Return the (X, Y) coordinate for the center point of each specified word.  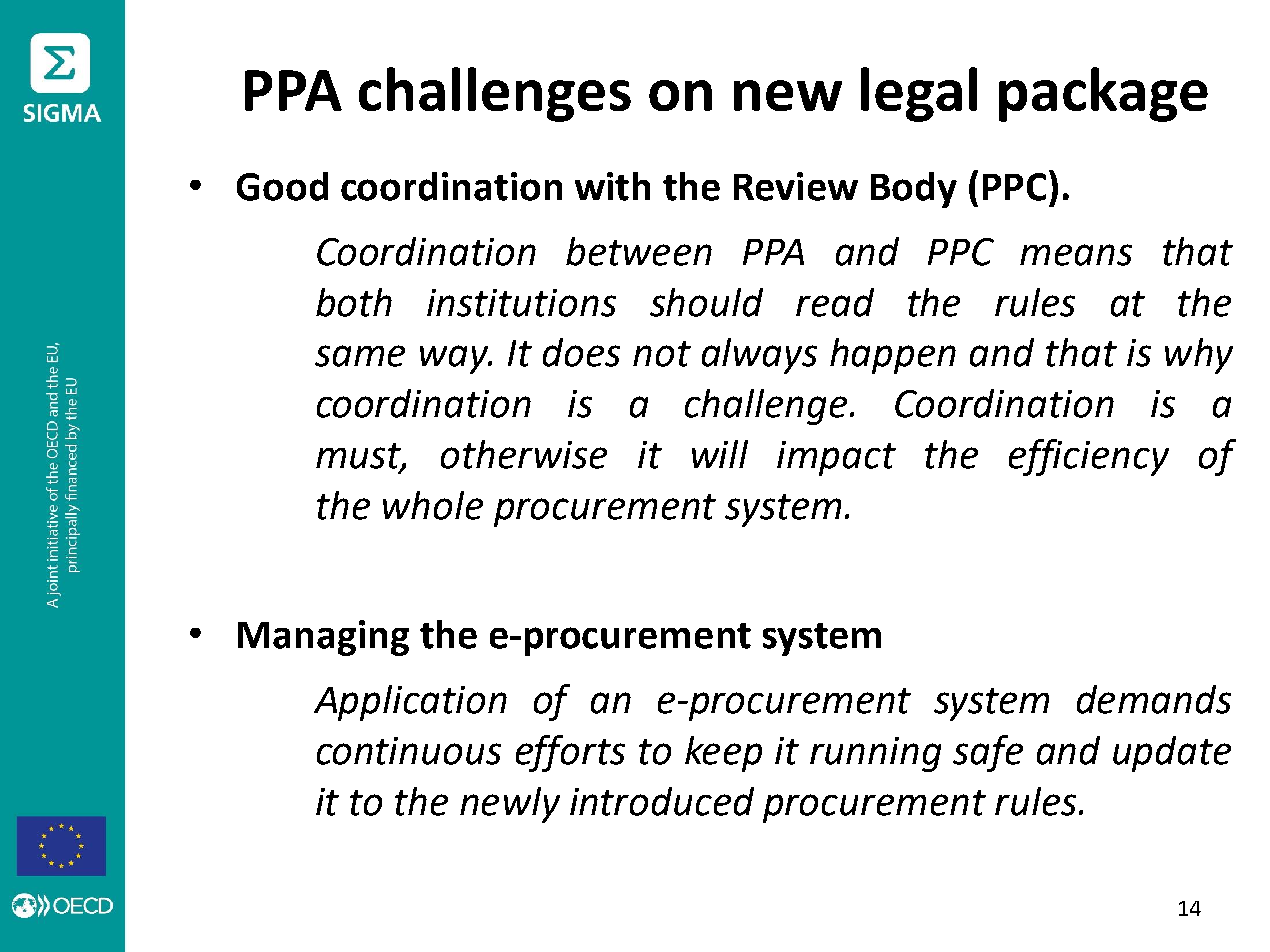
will (720, 454)
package (1103, 94)
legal (919, 94)
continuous (409, 751)
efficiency (1089, 457)
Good (282, 186)
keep (723, 754)
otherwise (524, 454)
